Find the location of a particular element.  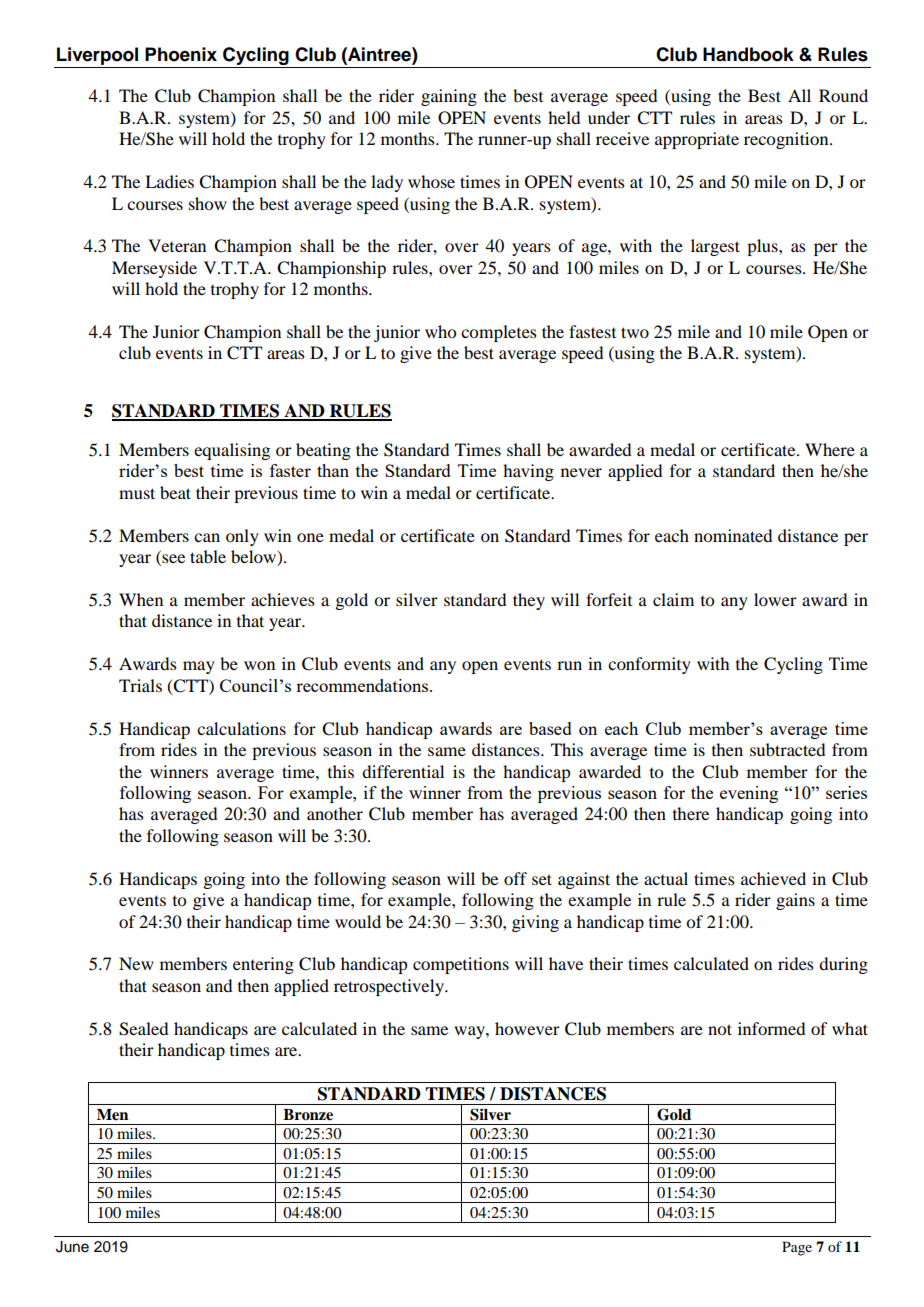

gaining is located at coordinates (449, 97).
